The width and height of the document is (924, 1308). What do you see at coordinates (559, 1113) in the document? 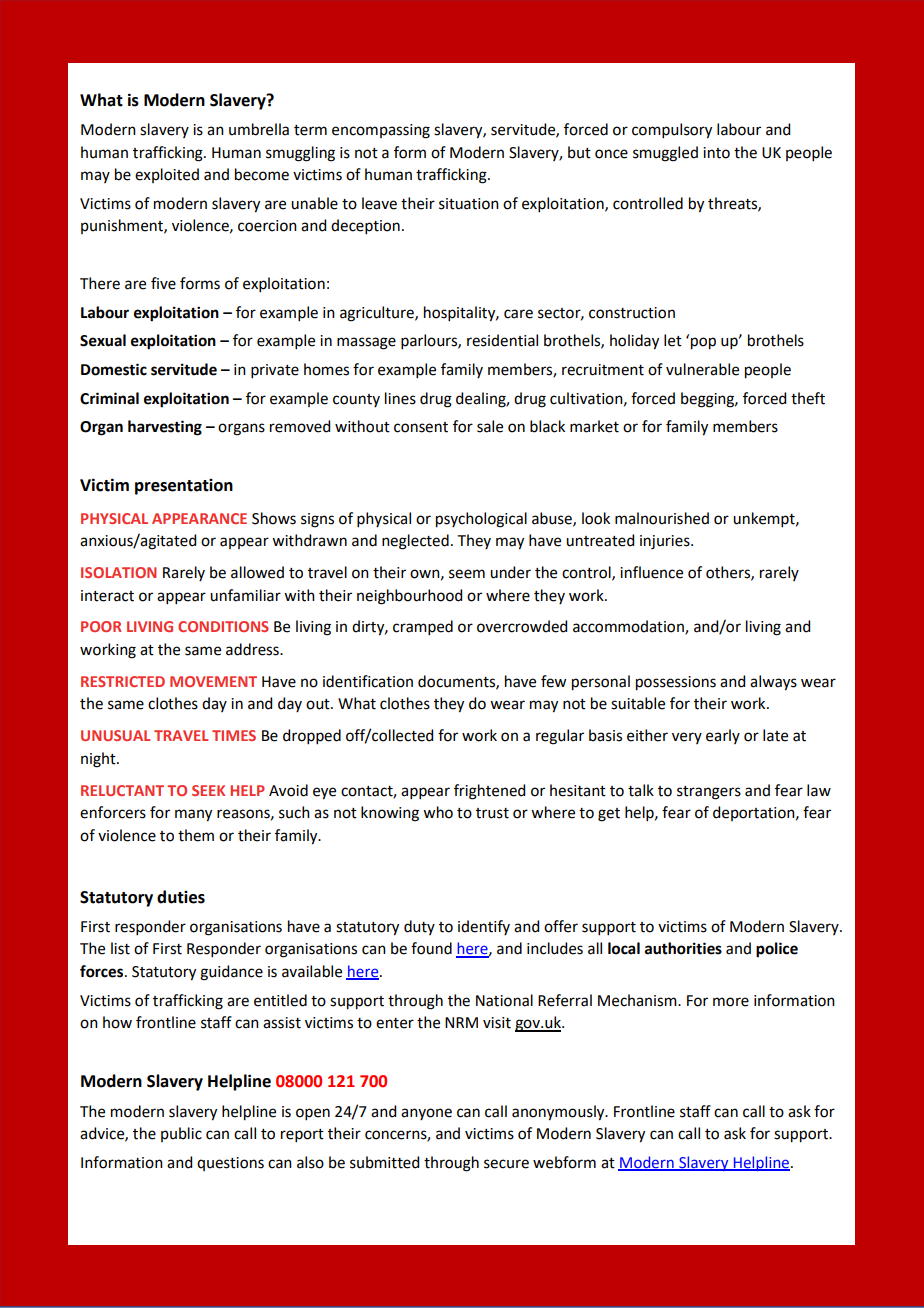
I see `anonymously` at bounding box center [559, 1113].
